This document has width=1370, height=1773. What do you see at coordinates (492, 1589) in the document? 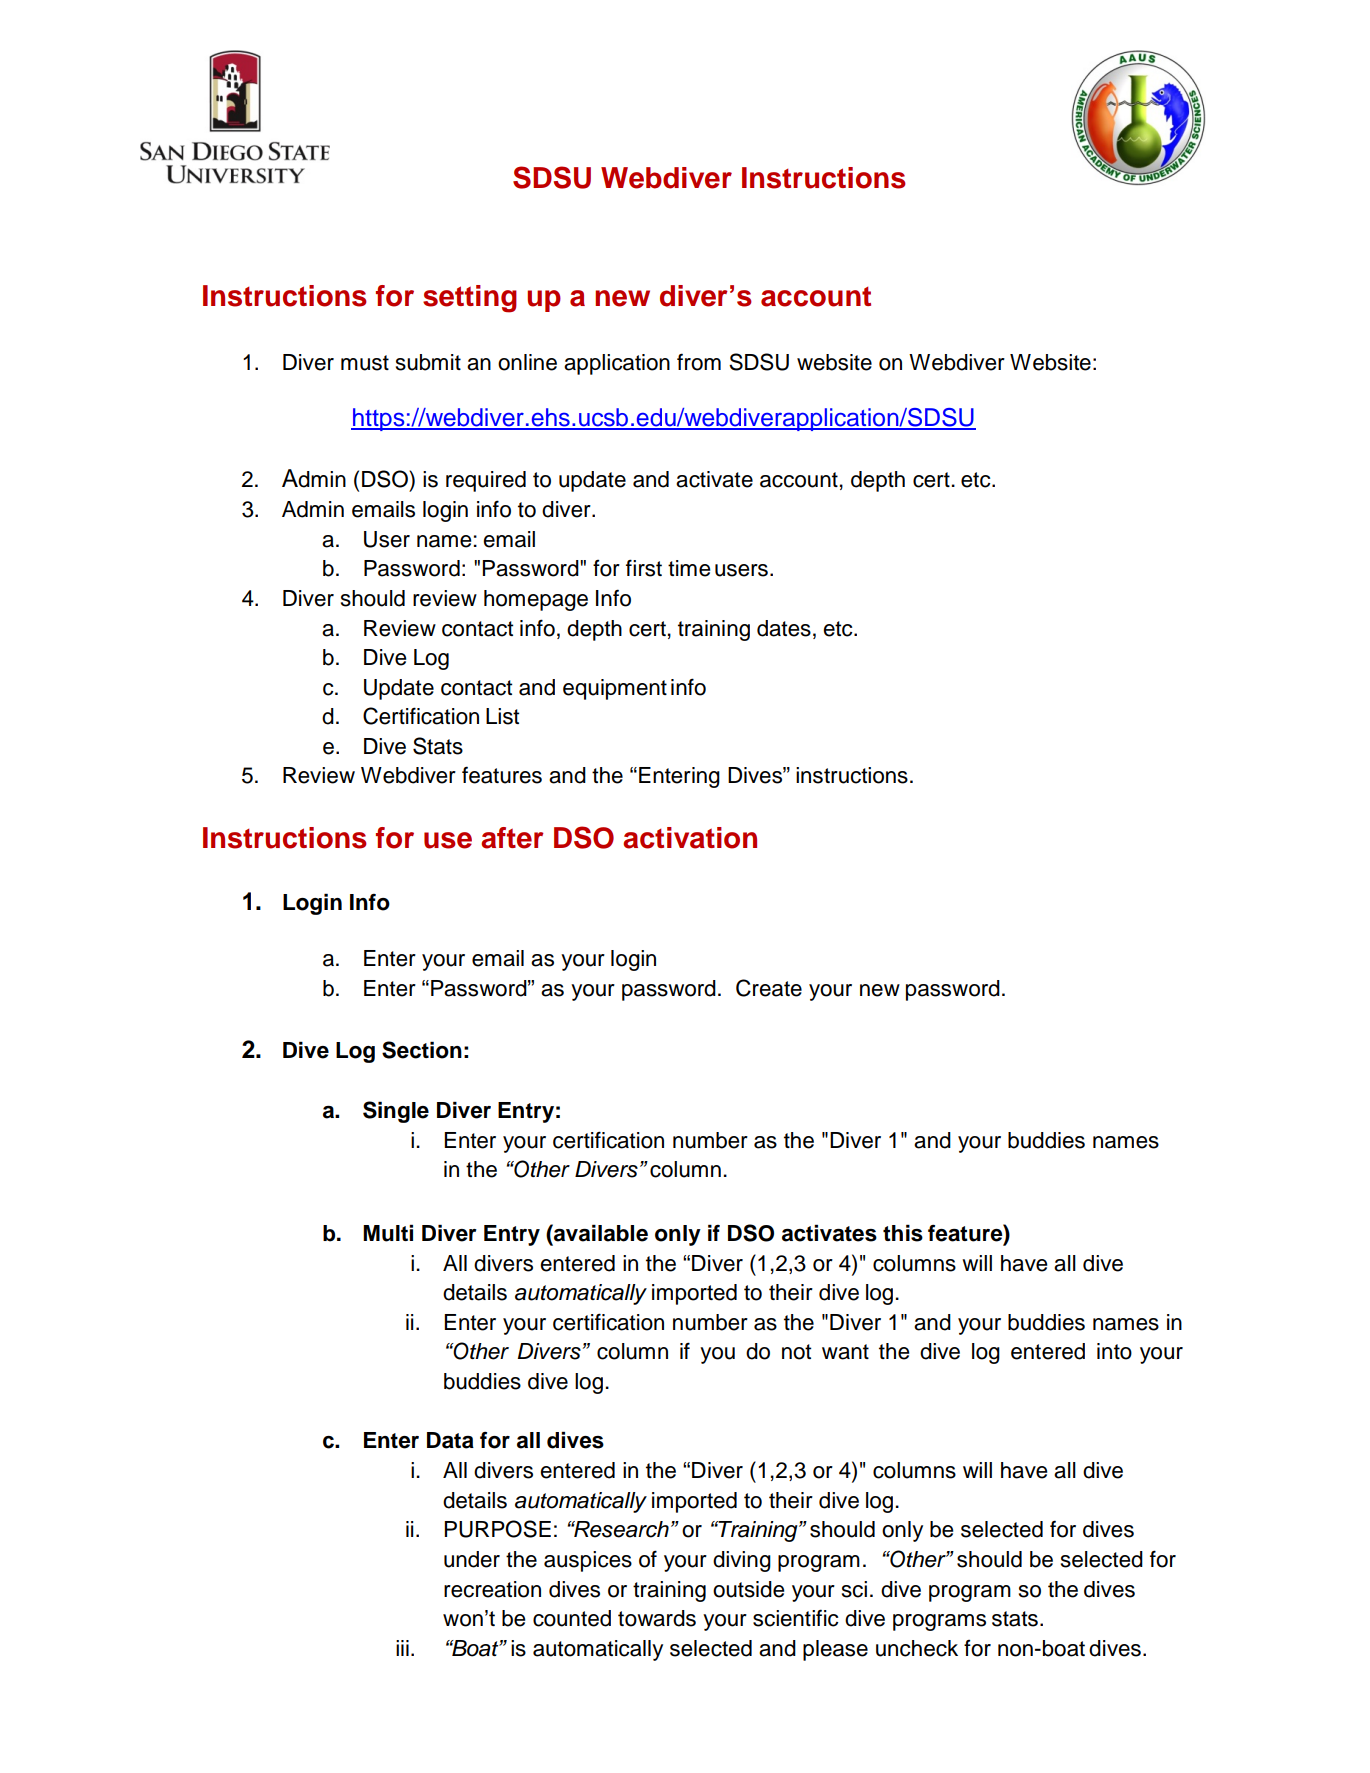
I see `recreation` at bounding box center [492, 1589].
